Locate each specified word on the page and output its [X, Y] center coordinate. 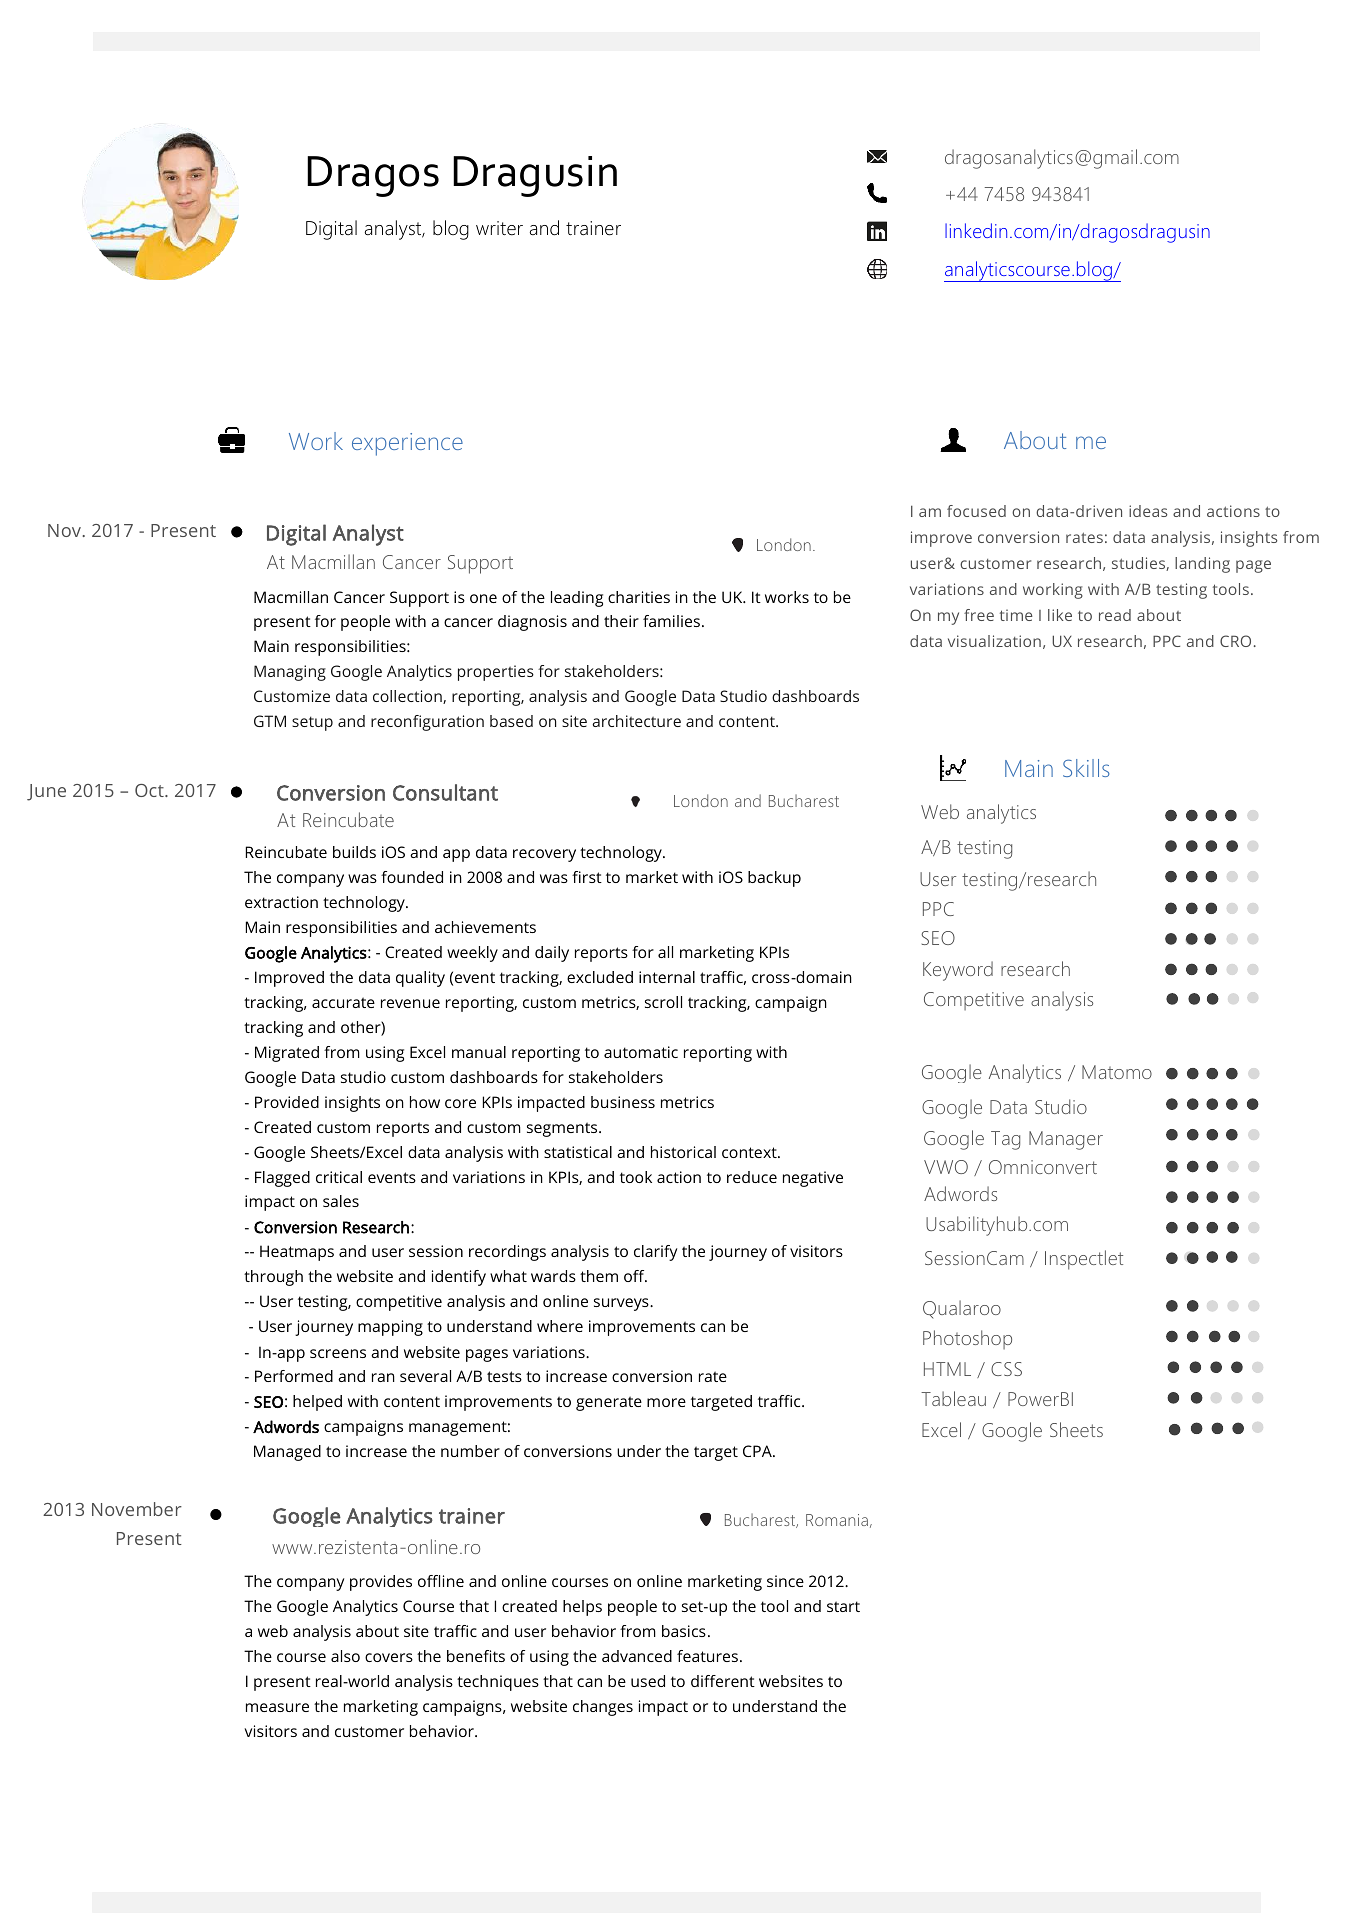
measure [277, 1707]
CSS [1006, 1369]
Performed [294, 1376]
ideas [1148, 511]
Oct [150, 790]
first [587, 877]
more [666, 1402]
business [623, 1102]
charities [639, 597]
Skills [1086, 768]
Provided [287, 1102]
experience [407, 444]
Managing [290, 673]
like [1060, 615]
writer [499, 228]
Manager [1066, 1140]
